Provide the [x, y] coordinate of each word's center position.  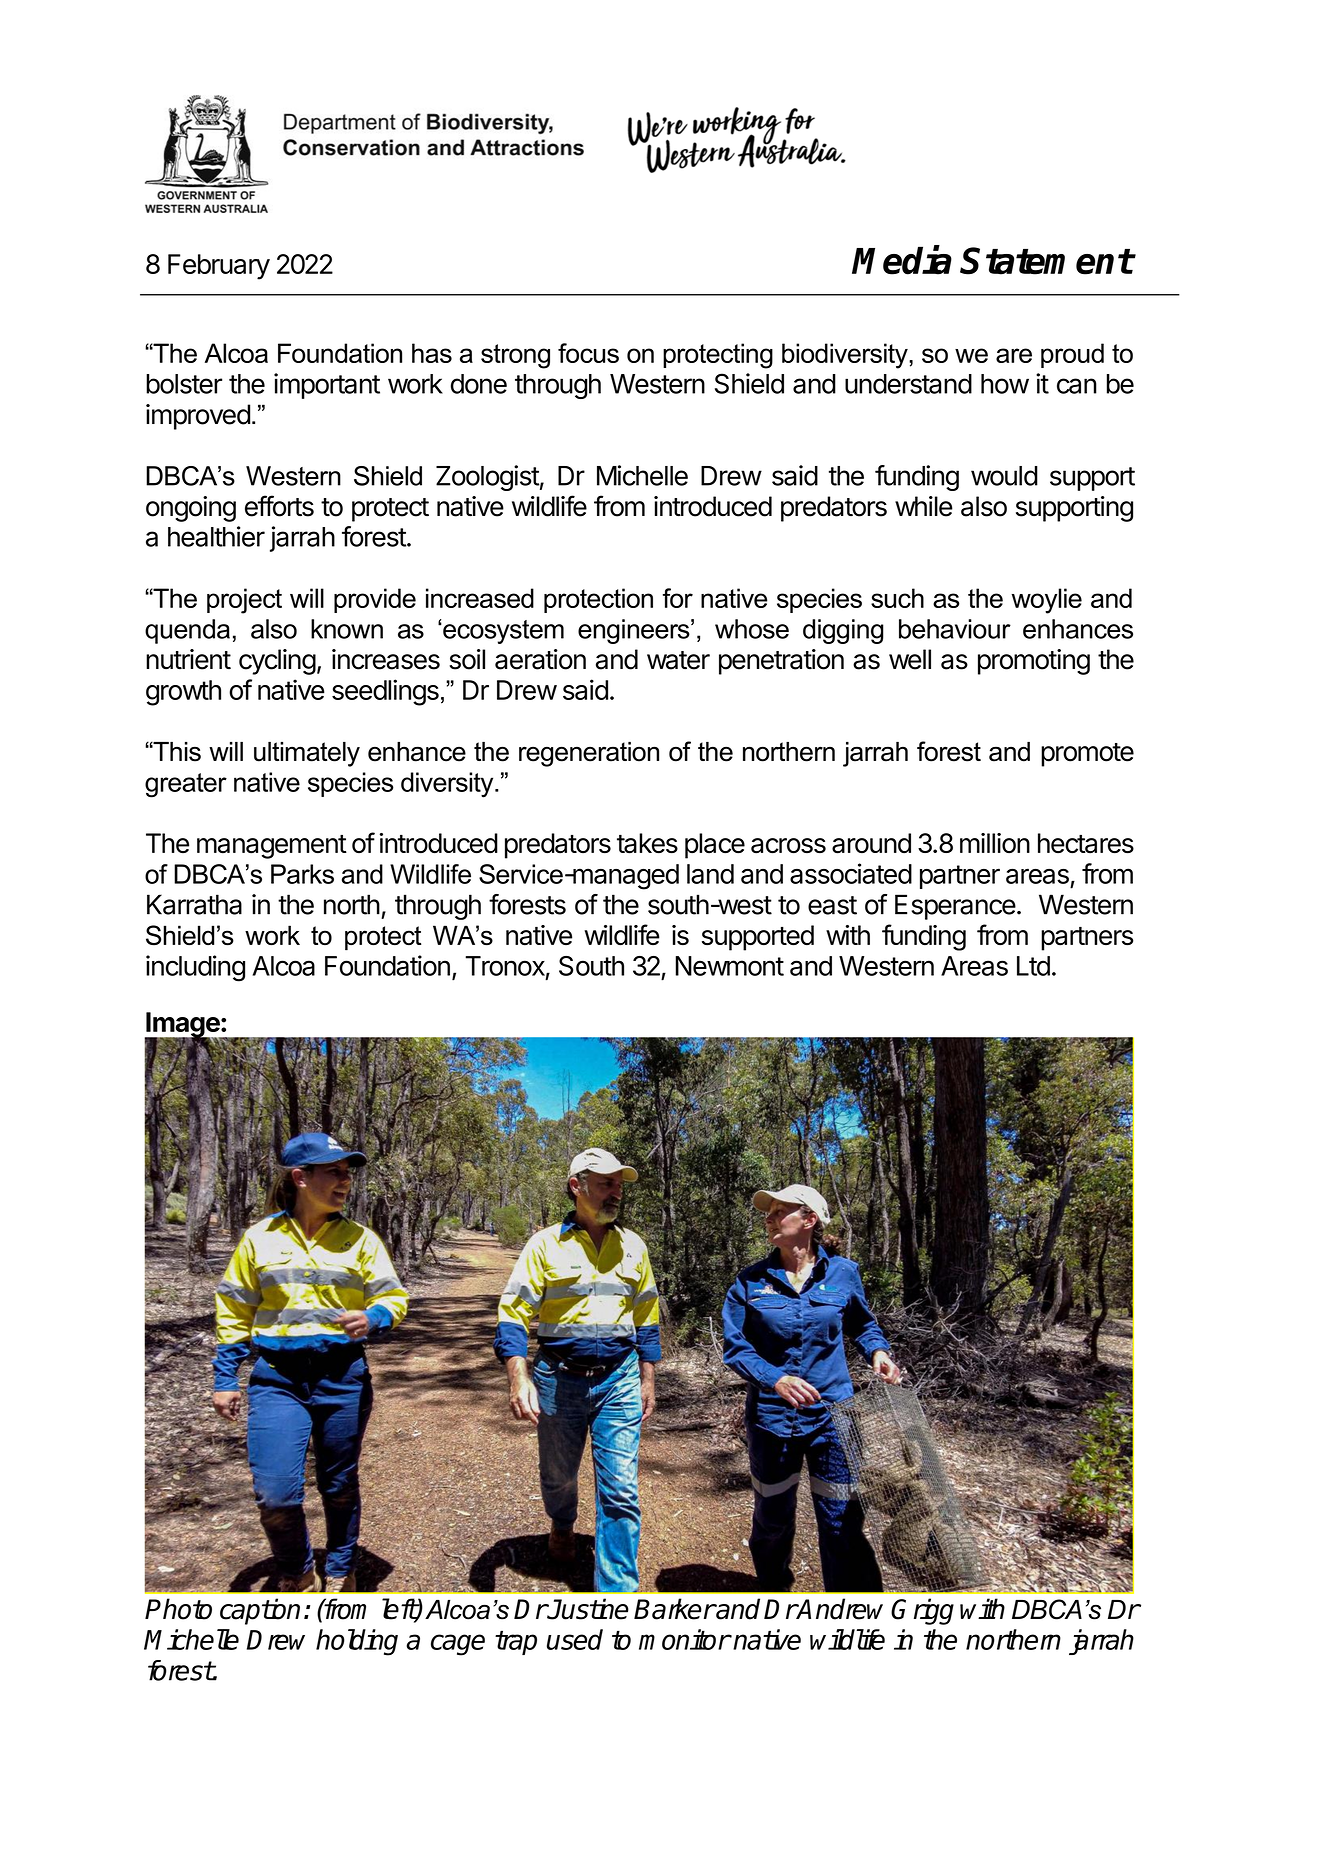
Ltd [1033, 966]
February [219, 267]
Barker [674, 1609]
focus [588, 353]
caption [260, 1611]
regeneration [589, 754]
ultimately [307, 754]
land [710, 874]
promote [1087, 755]
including [195, 968]
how [1005, 384]
